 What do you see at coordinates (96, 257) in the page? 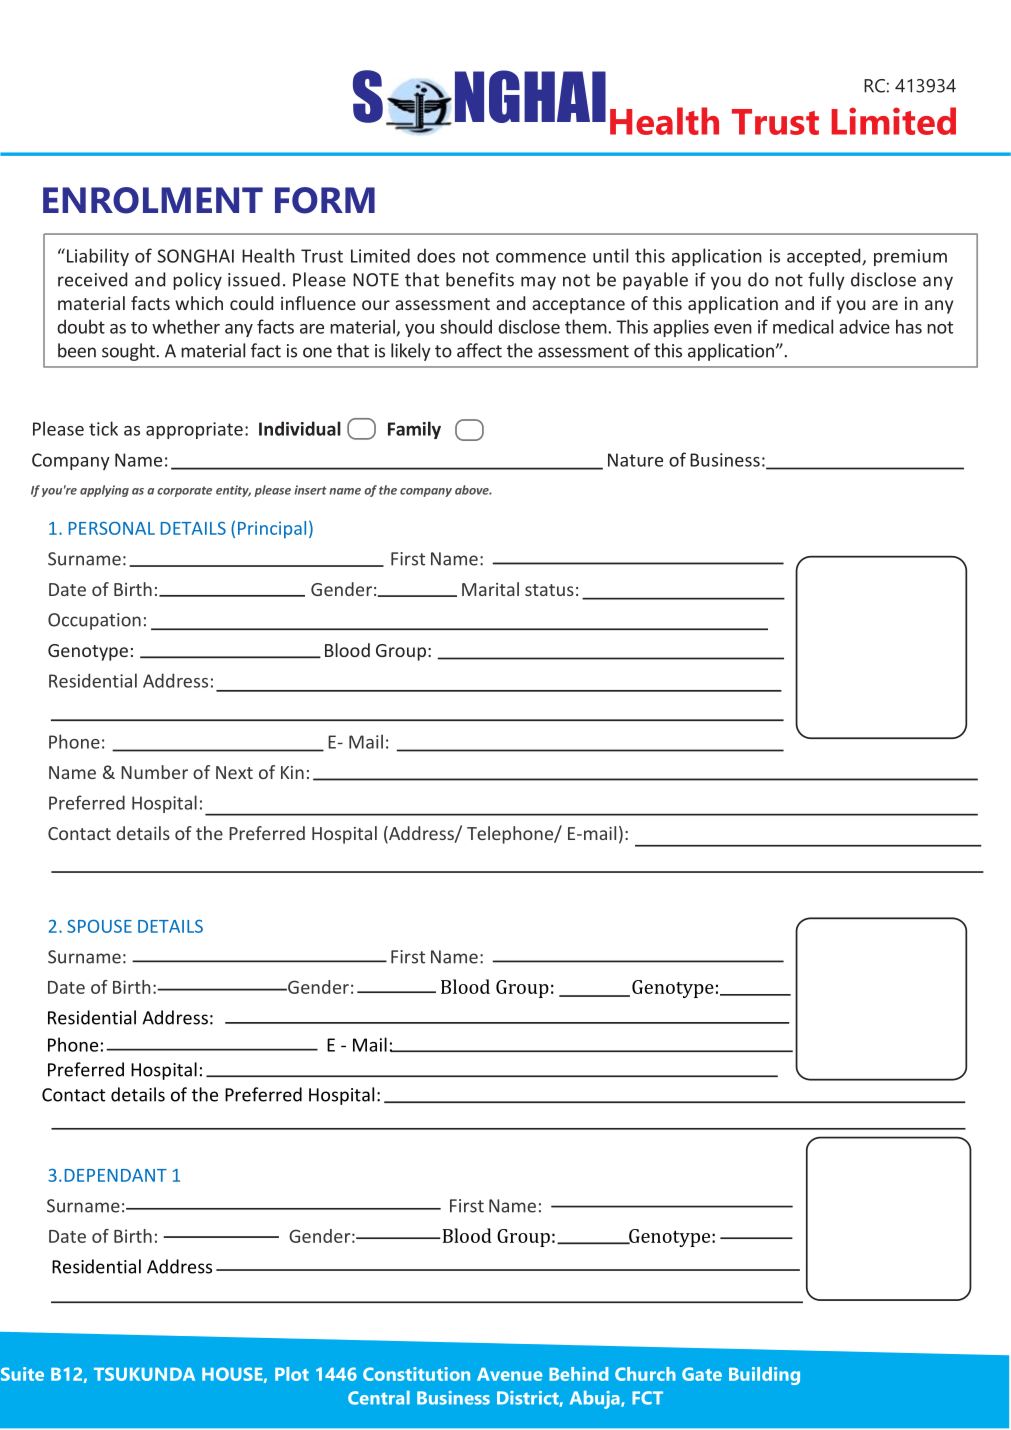
I see `Liability` at bounding box center [96, 257].
